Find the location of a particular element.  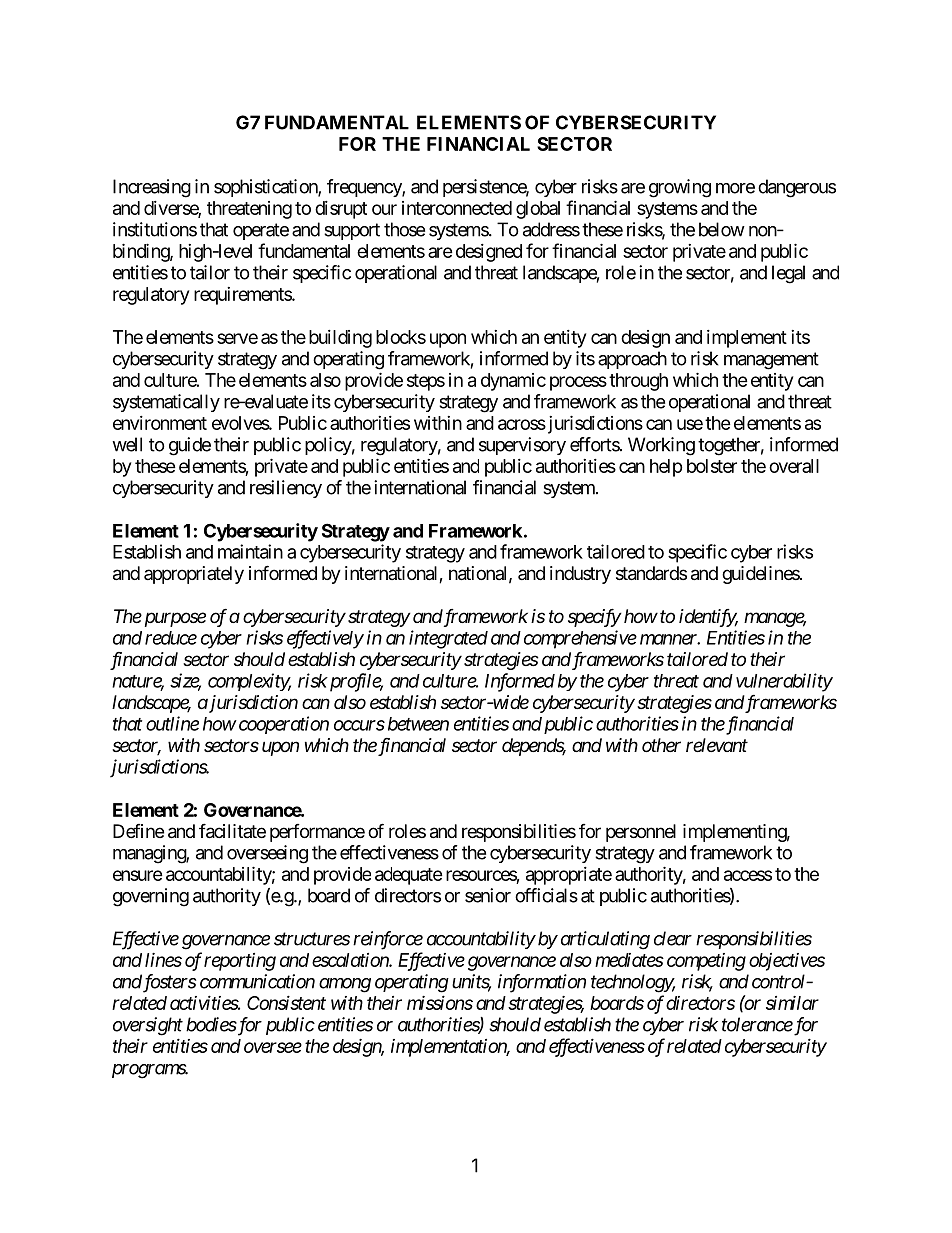

resiliency is located at coordinates (286, 489).
